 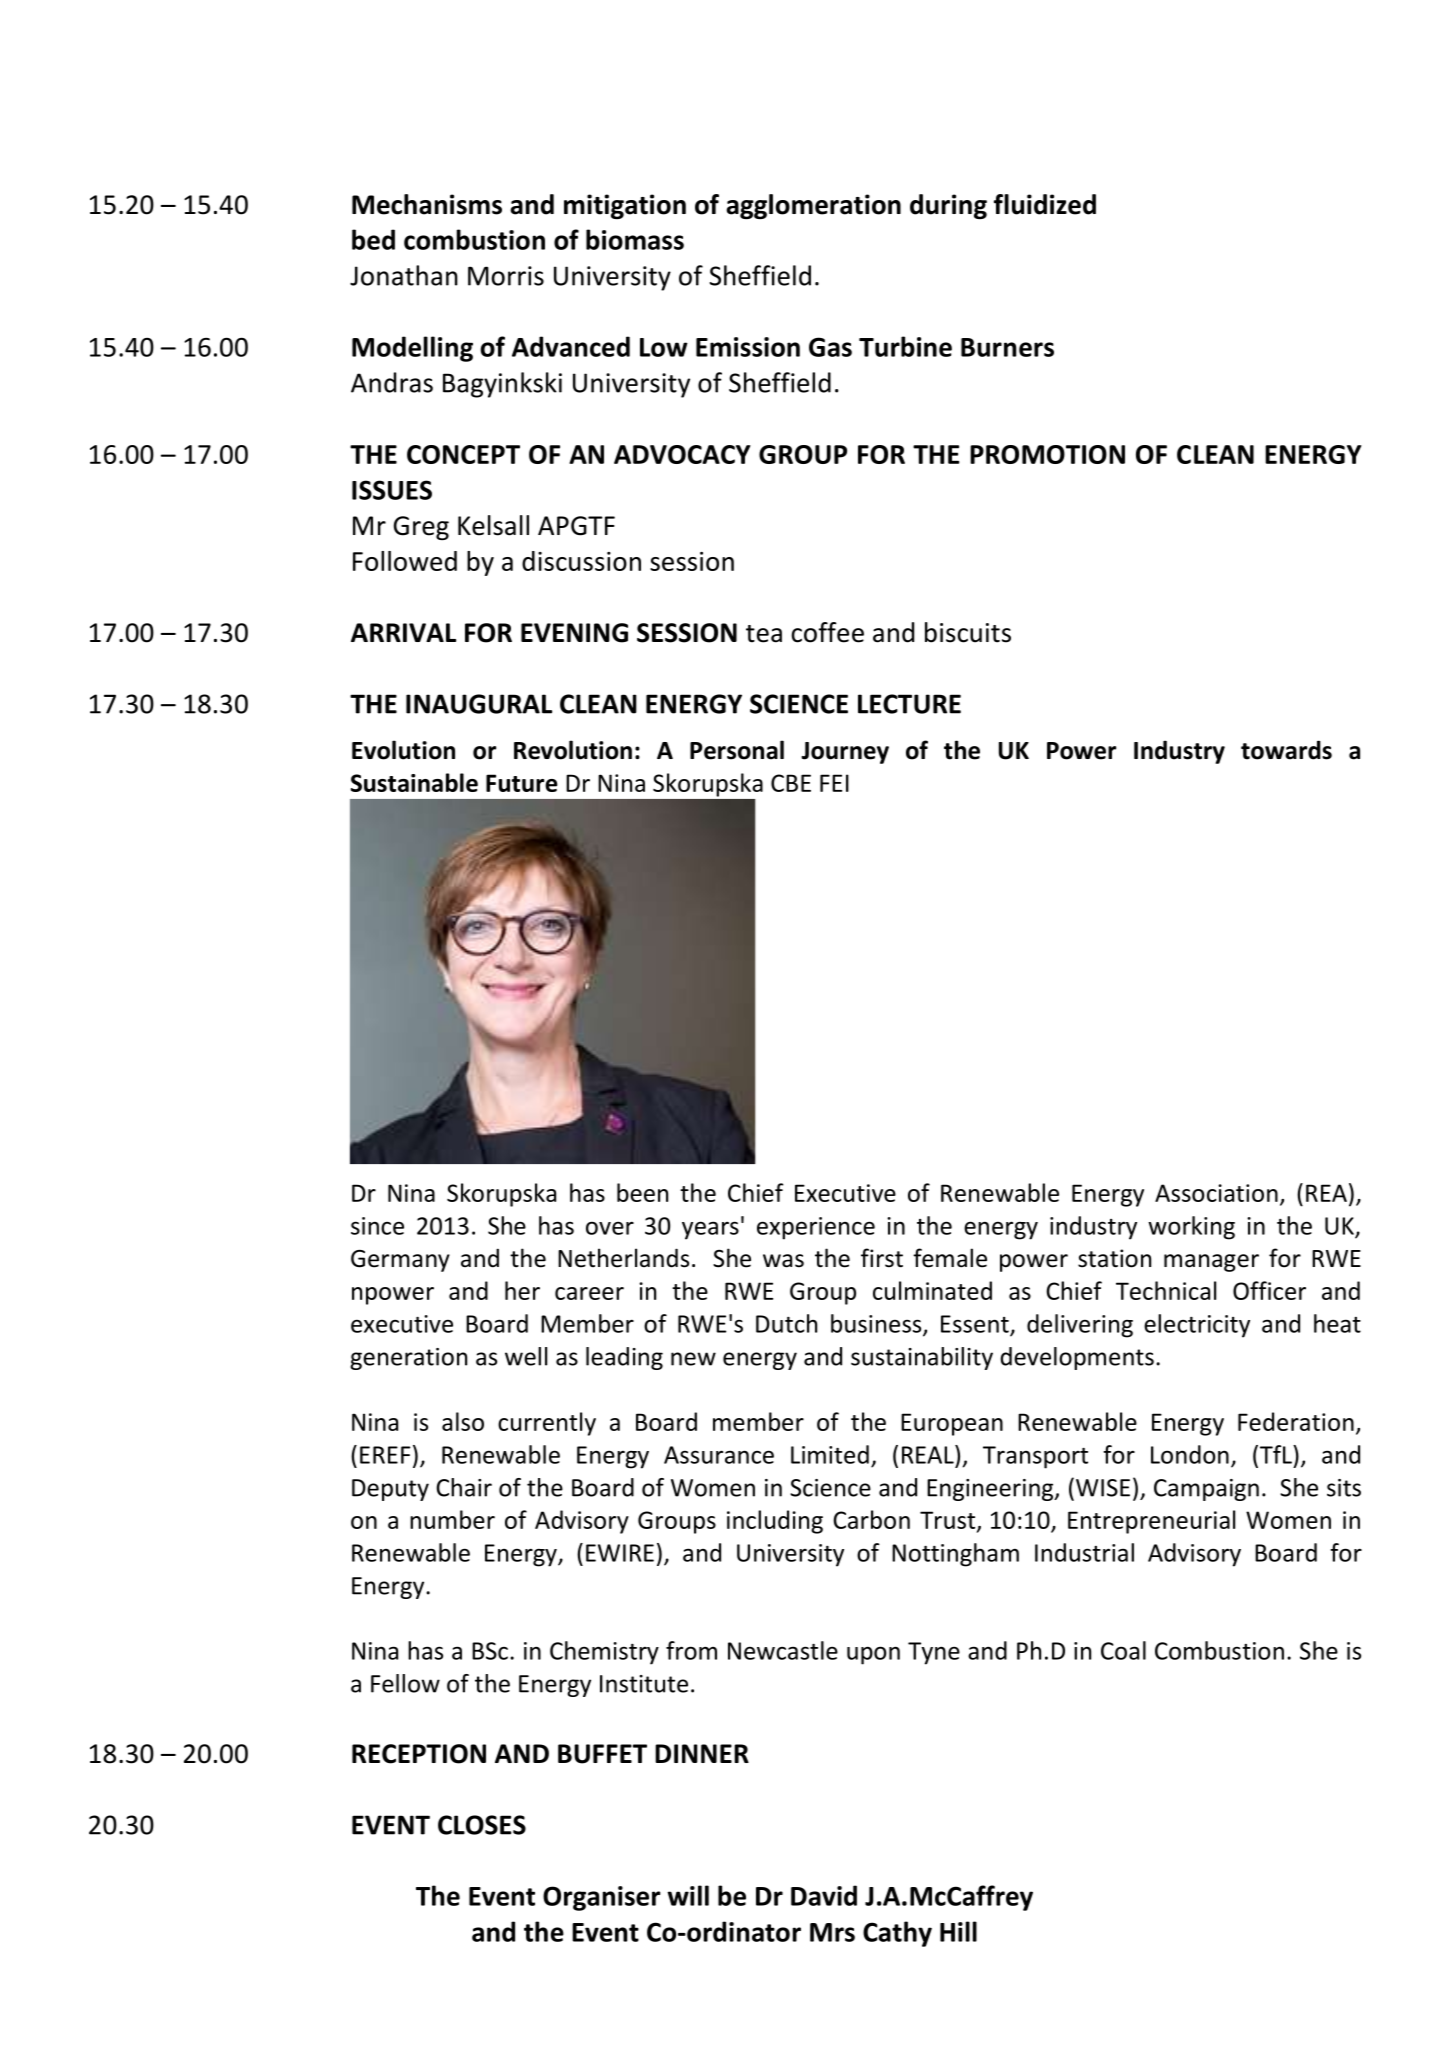 I want to click on coffee, so click(x=827, y=632).
